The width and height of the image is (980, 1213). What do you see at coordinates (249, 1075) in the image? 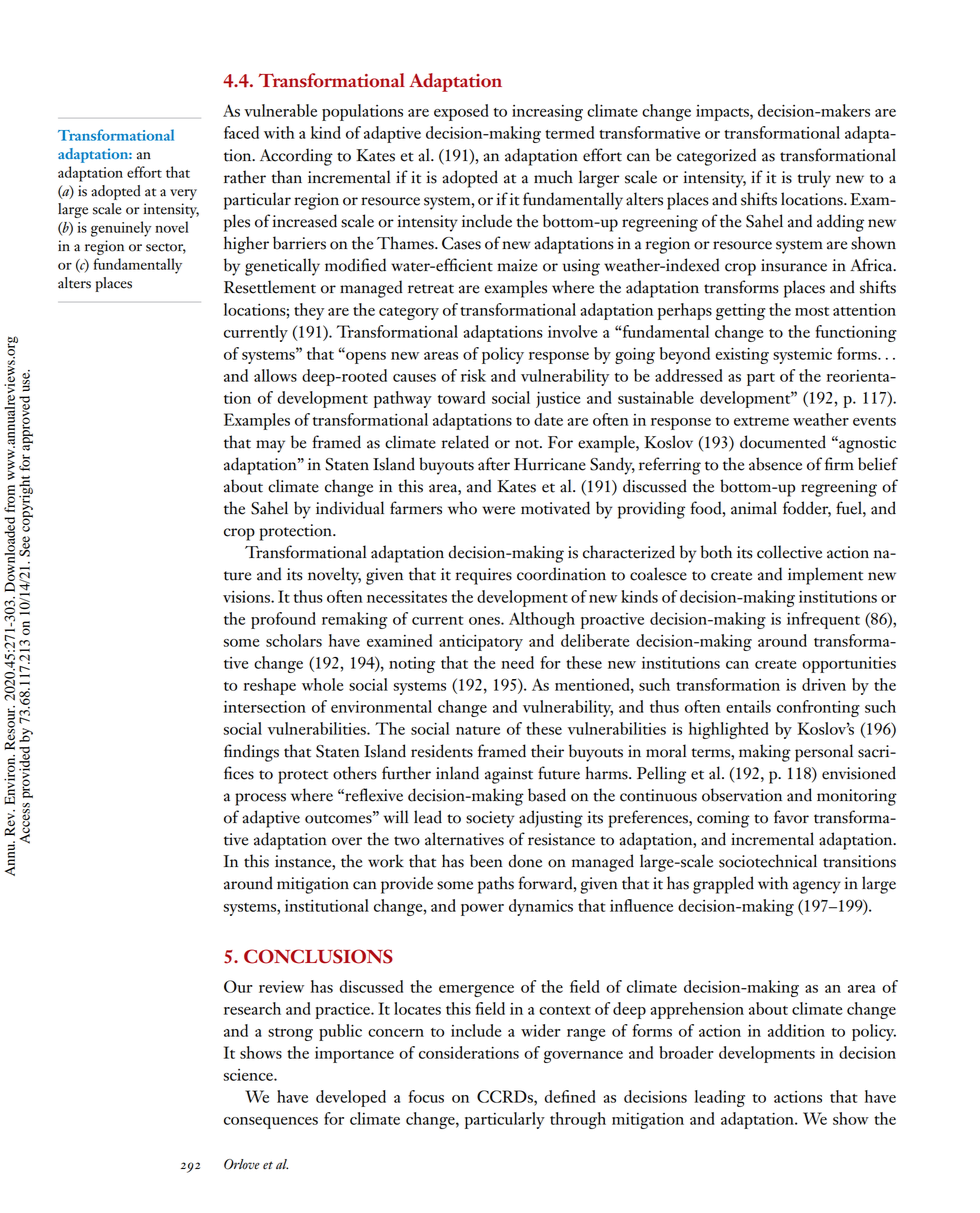
I see `science` at bounding box center [249, 1075].
